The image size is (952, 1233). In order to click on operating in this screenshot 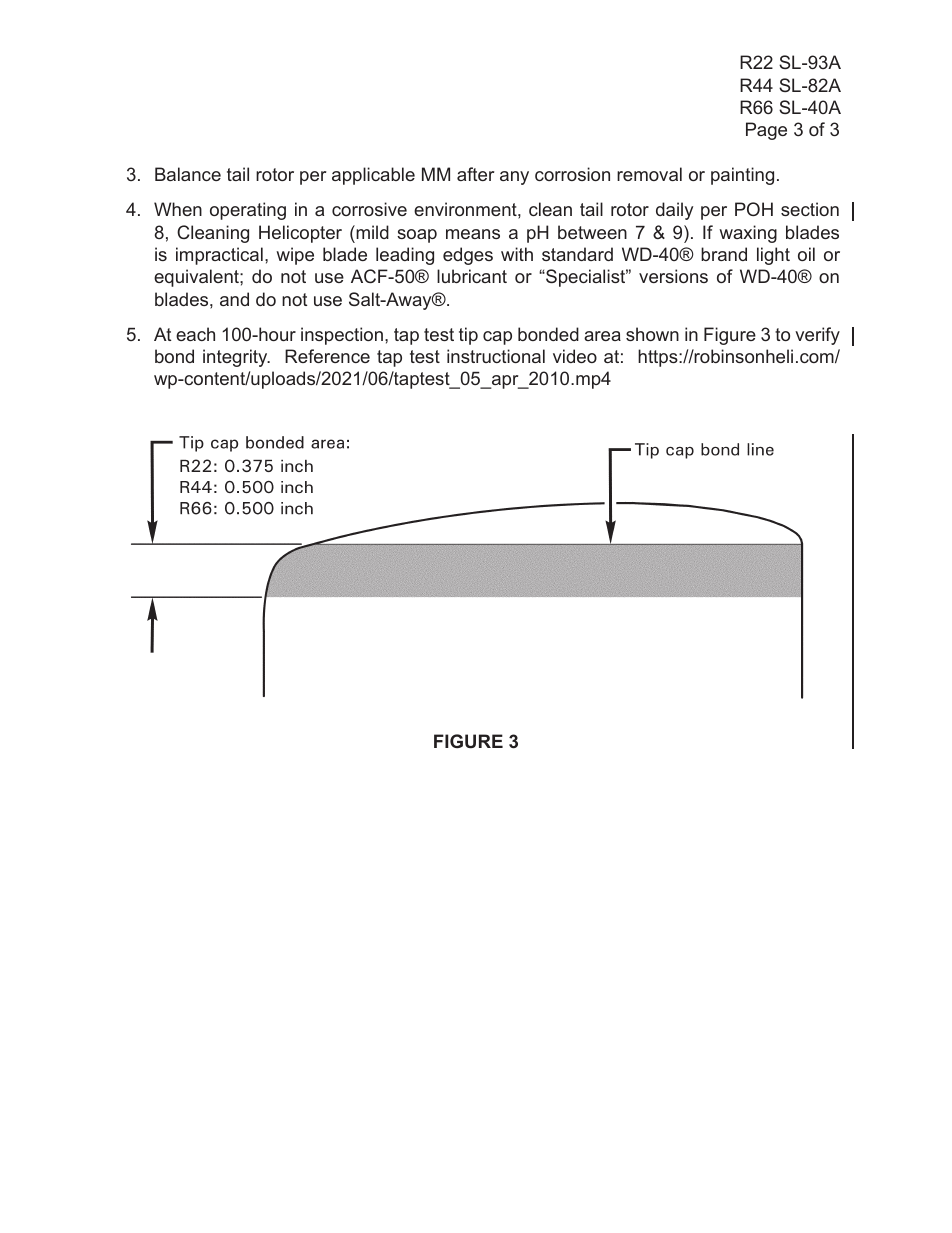, I will do `click(248, 211)`.
